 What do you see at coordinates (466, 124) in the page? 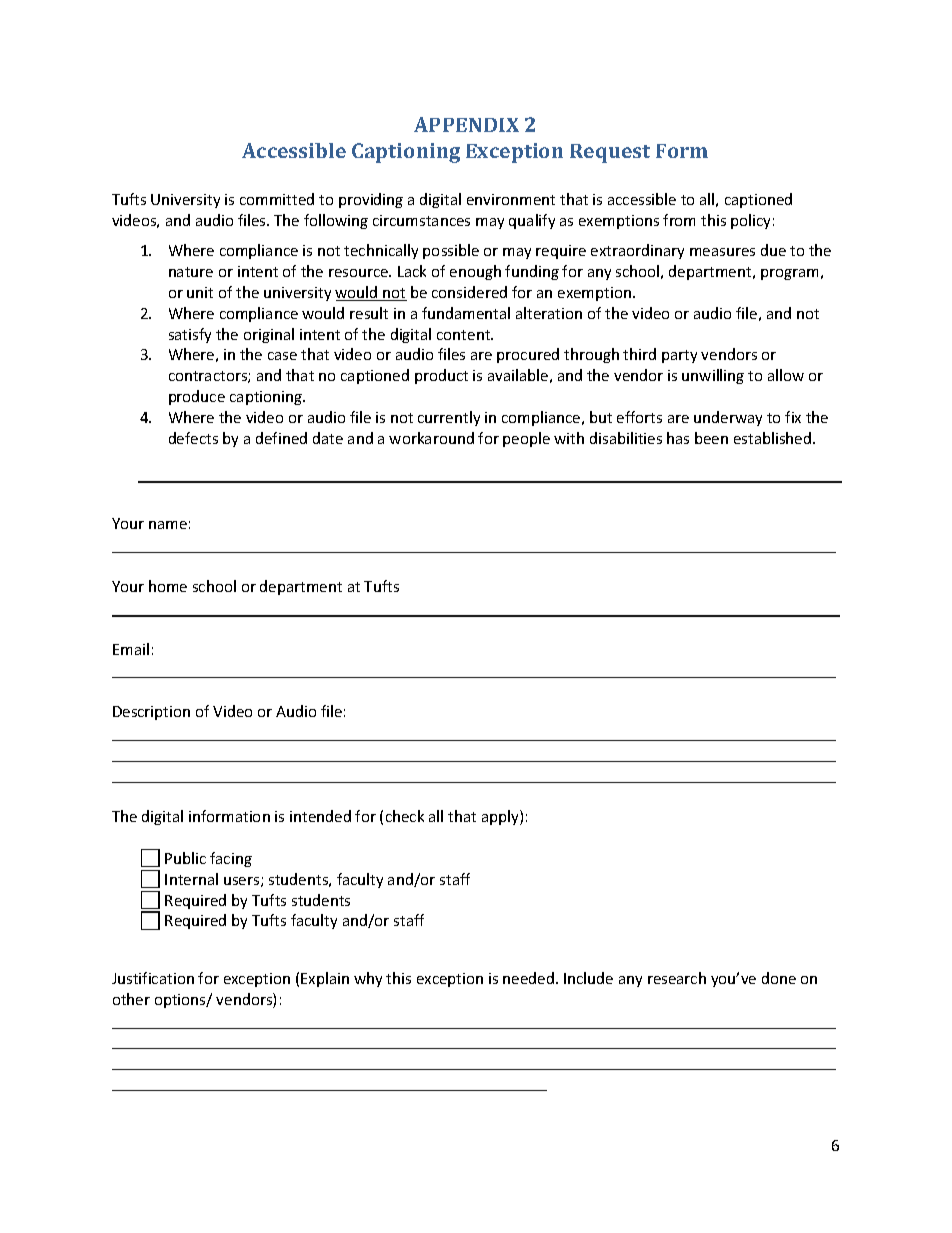
I see `APPENDIX` at bounding box center [466, 124].
